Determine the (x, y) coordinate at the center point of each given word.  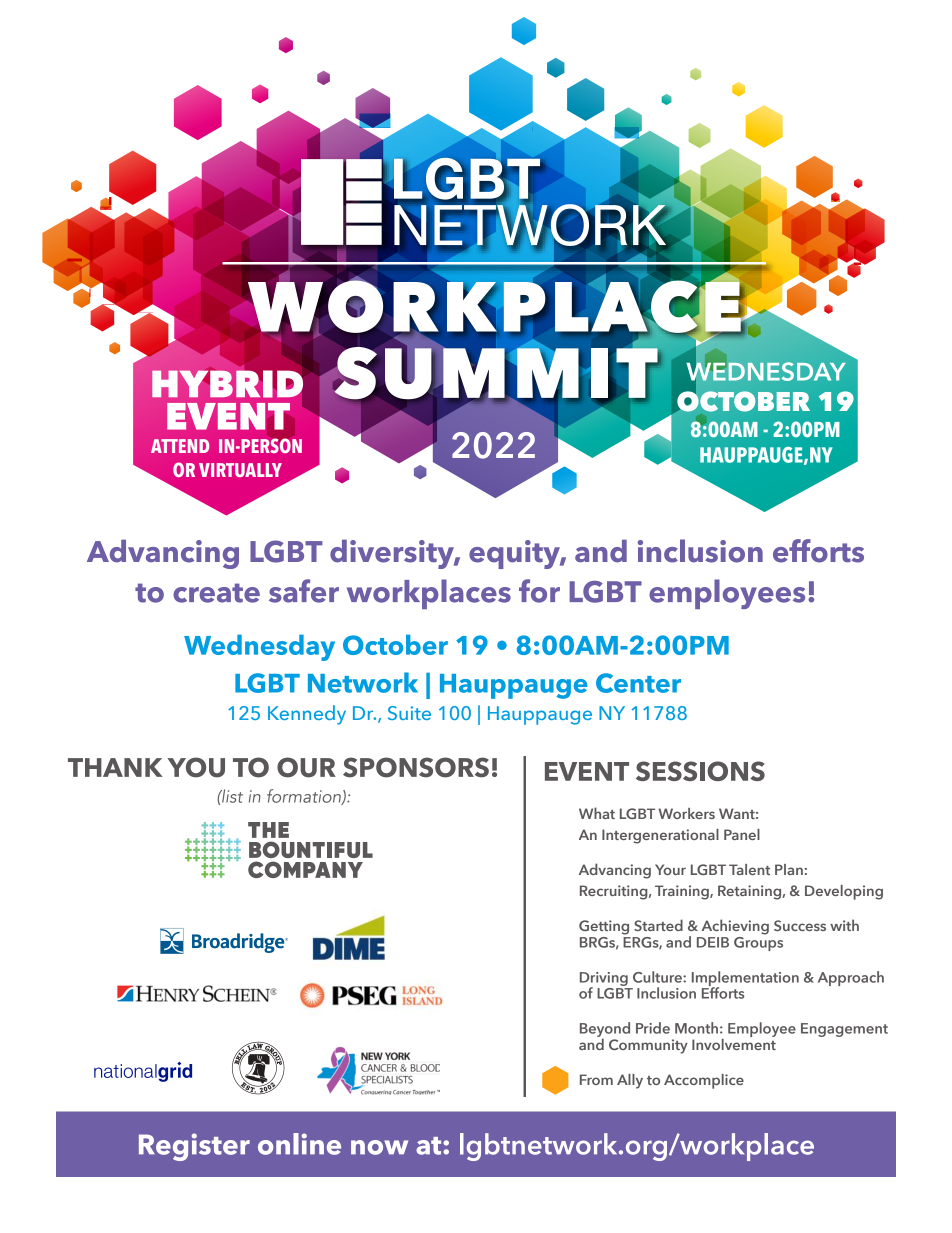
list (231, 796)
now (379, 1147)
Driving (604, 980)
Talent (749, 869)
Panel (742, 834)
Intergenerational (660, 836)
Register (194, 1147)
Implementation (745, 979)
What (597, 813)
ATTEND (180, 446)
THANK (115, 767)
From (596, 1079)
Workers (686, 813)
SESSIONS (700, 771)
